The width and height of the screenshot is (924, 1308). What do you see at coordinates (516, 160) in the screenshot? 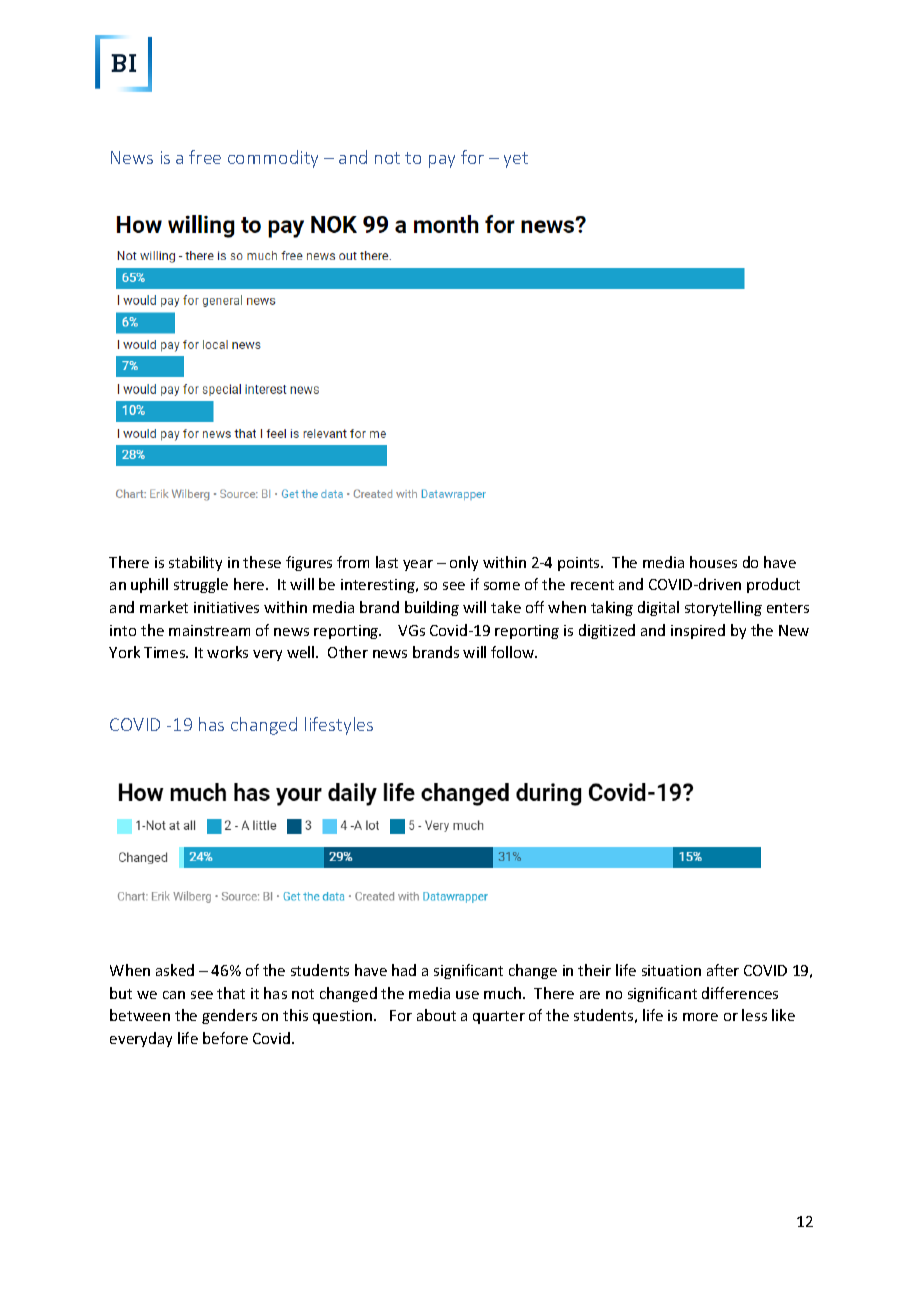
I see `yet` at bounding box center [516, 160].
